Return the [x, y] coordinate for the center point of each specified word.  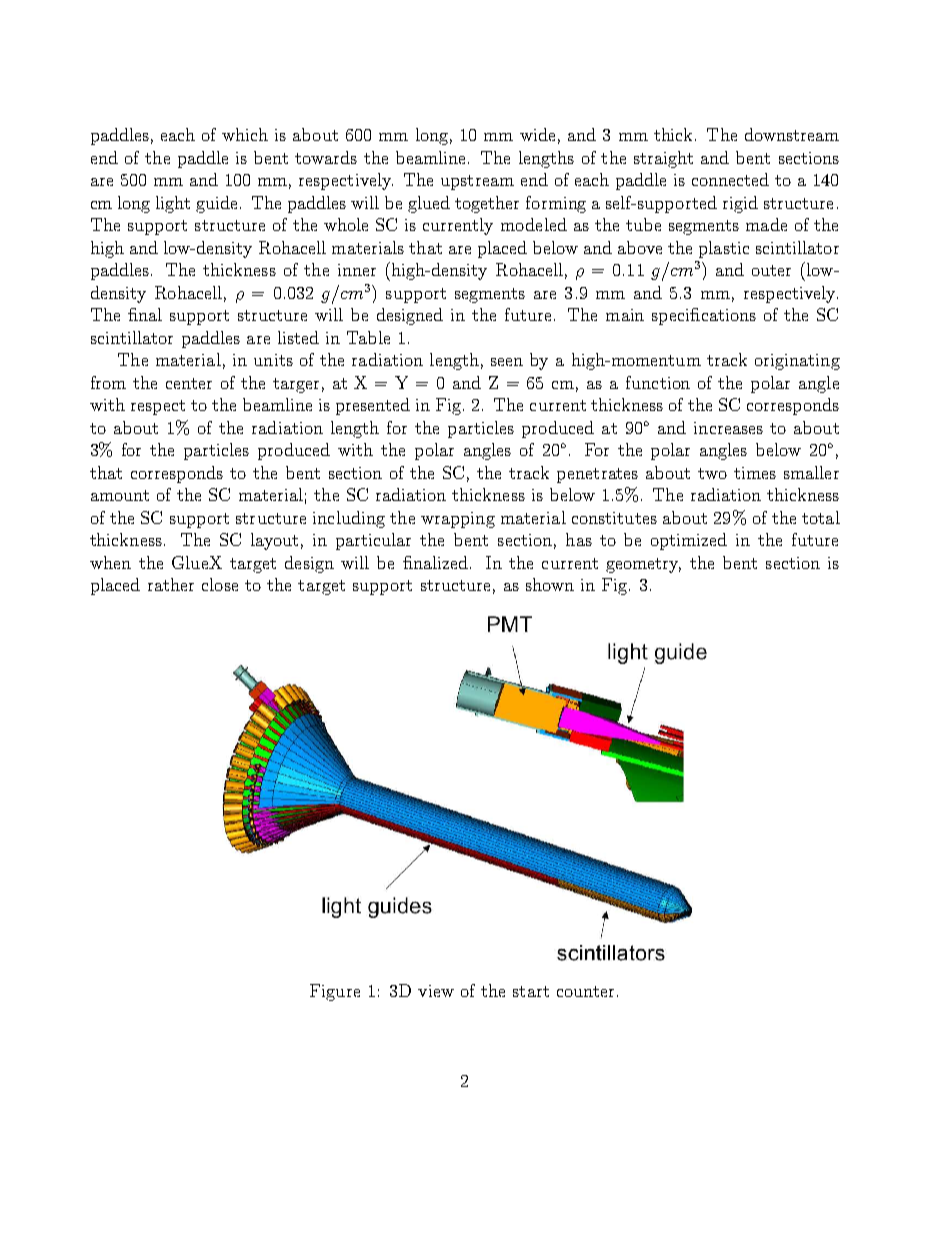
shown [550, 584]
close [220, 584]
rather [171, 584]
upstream [477, 182]
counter [585, 991]
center [189, 383]
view [436, 991]
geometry [643, 565]
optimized [689, 541]
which [245, 134]
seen [507, 362]
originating [797, 362]
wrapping [458, 520]
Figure [335, 992]
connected [730, 179]
